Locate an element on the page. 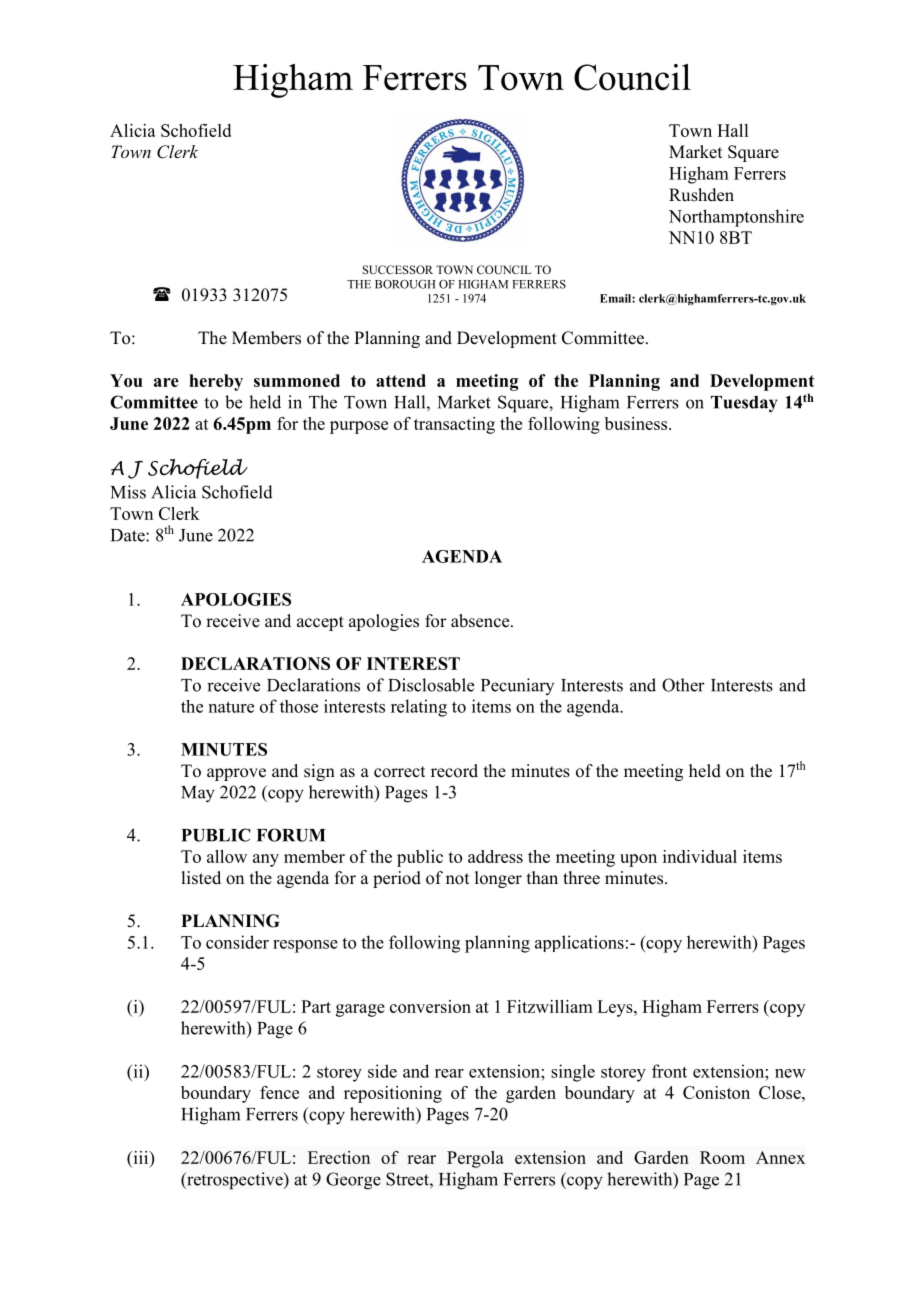 The height and width of the document is (1308, 924). SUCCESSOR is located at coordinates (398, 269).
